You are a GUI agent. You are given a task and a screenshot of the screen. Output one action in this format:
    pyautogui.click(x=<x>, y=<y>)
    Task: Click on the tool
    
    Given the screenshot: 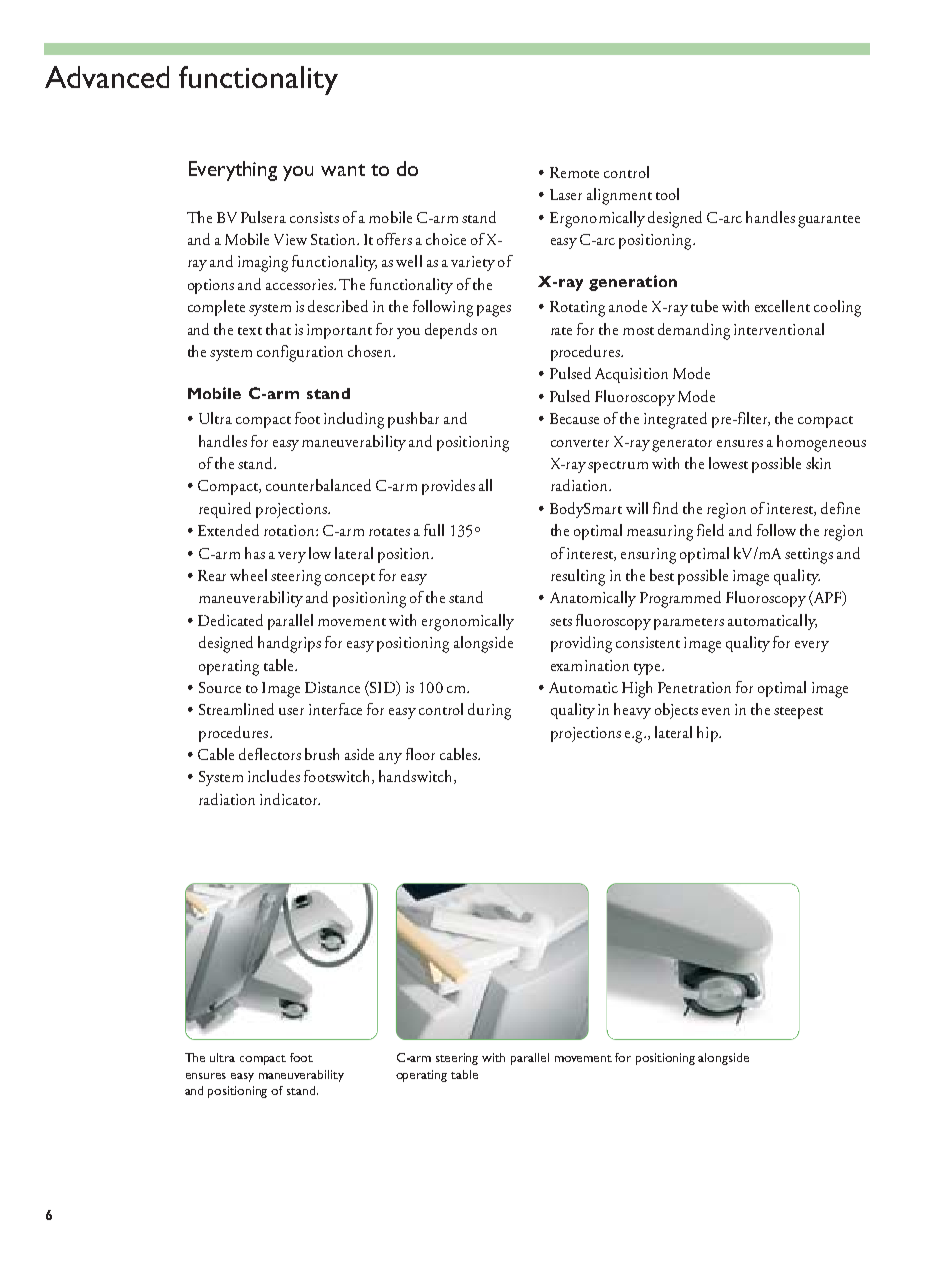 What is the action you would take?
    pyautogui.click(x=667, y=194)
